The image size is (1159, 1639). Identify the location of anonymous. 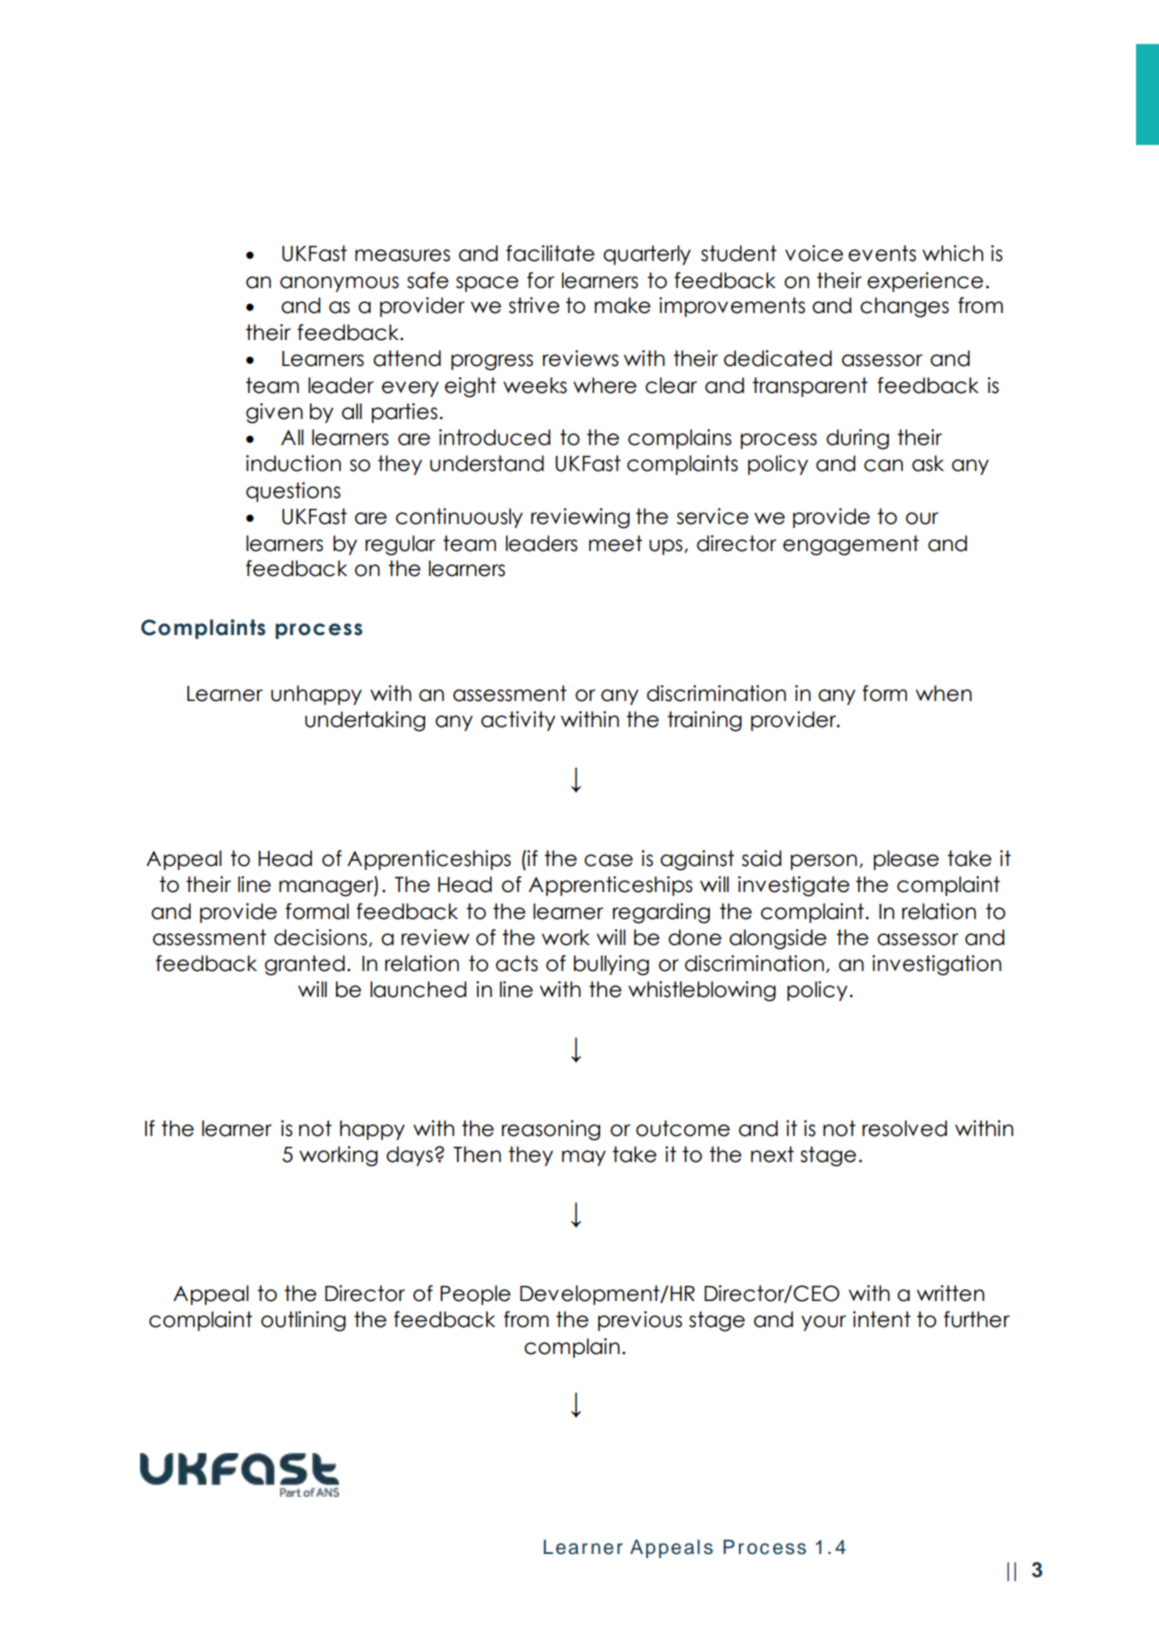
(339, 284).
